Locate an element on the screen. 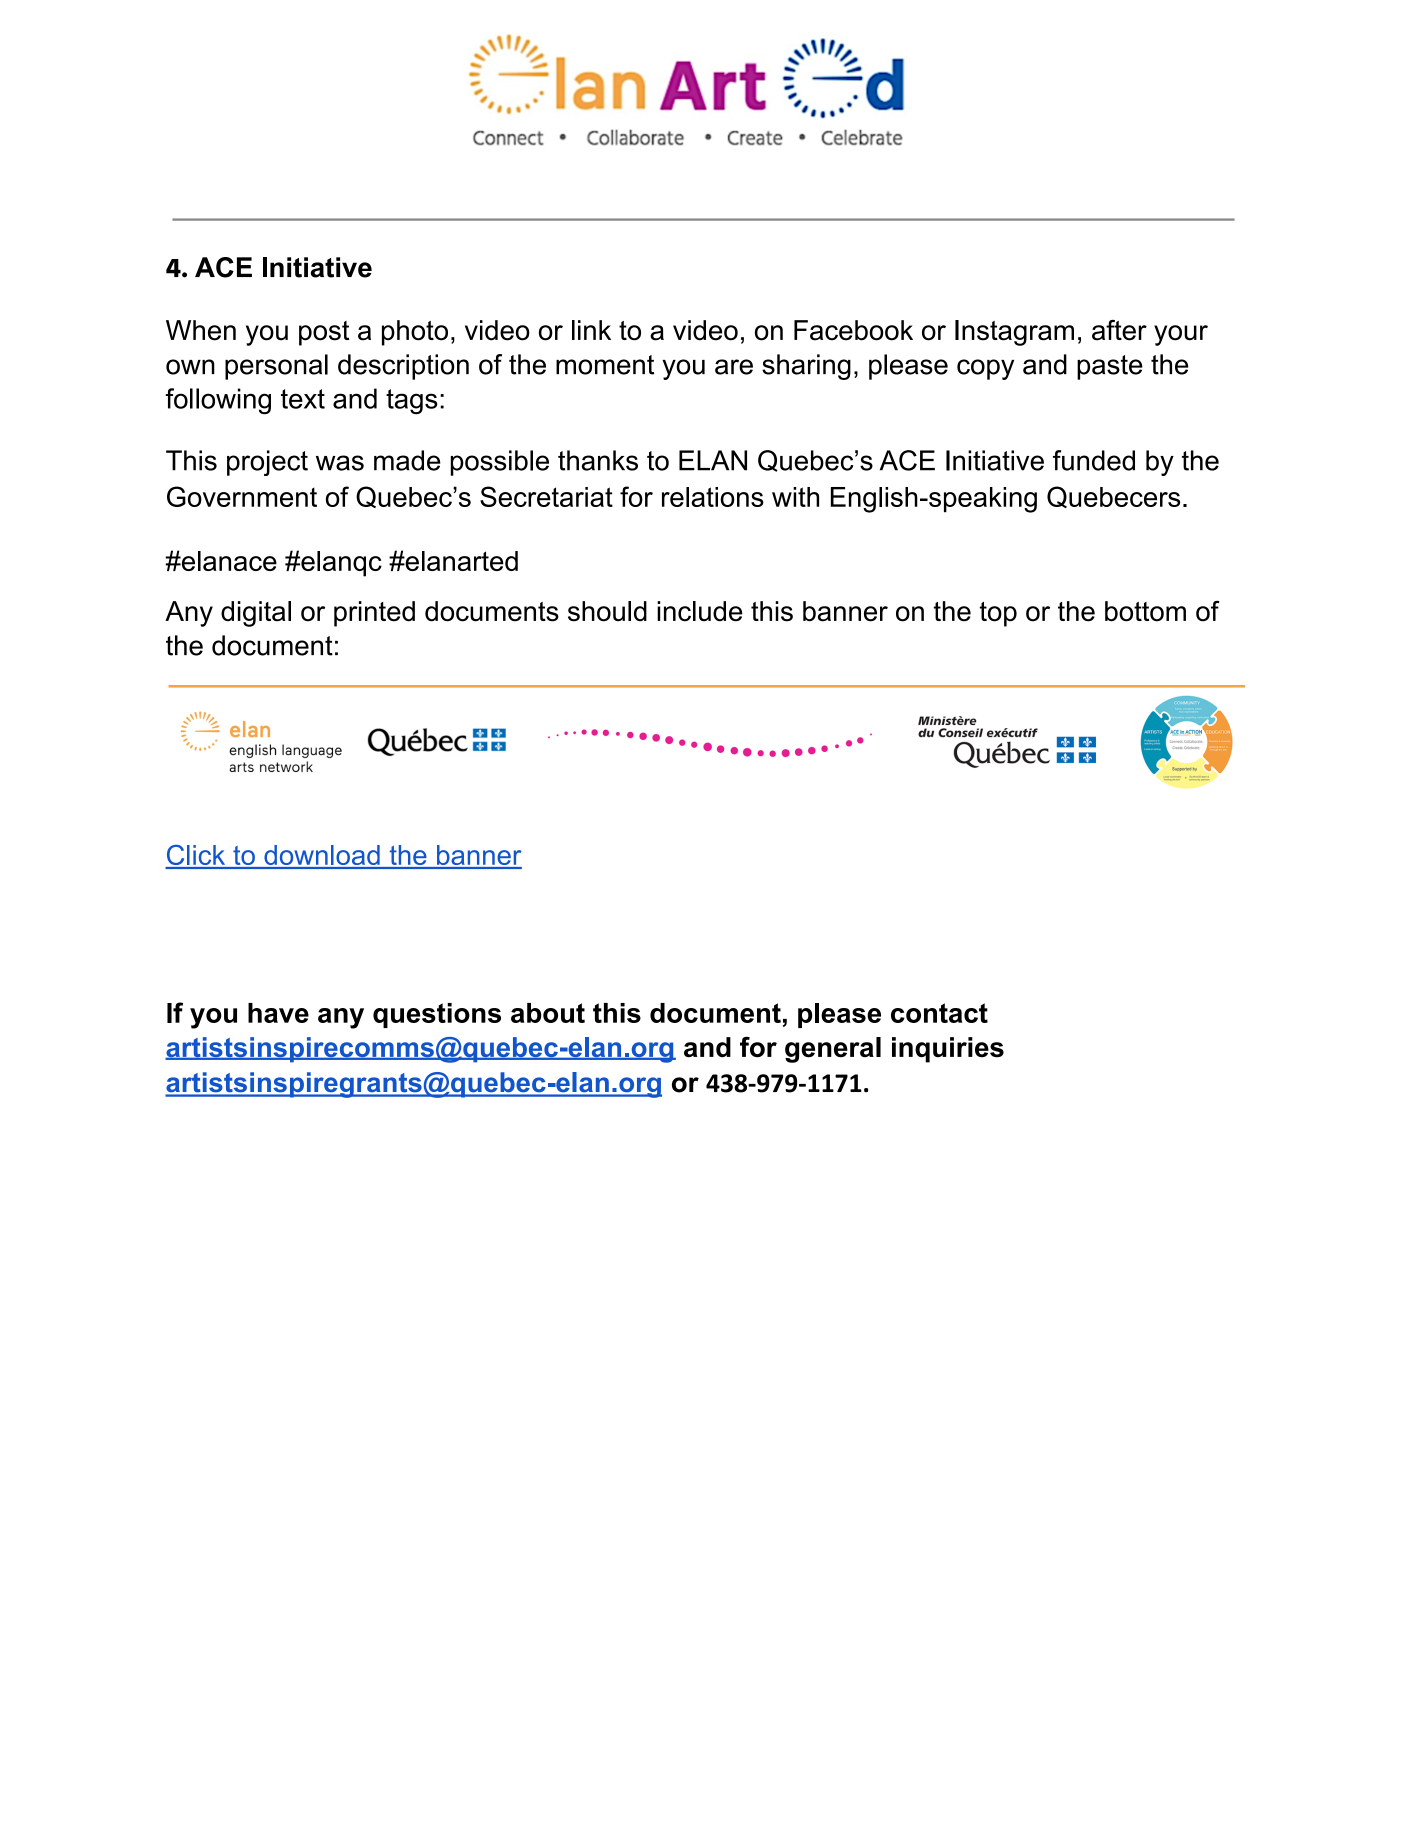  about is located at coordinates (548, 1013).
